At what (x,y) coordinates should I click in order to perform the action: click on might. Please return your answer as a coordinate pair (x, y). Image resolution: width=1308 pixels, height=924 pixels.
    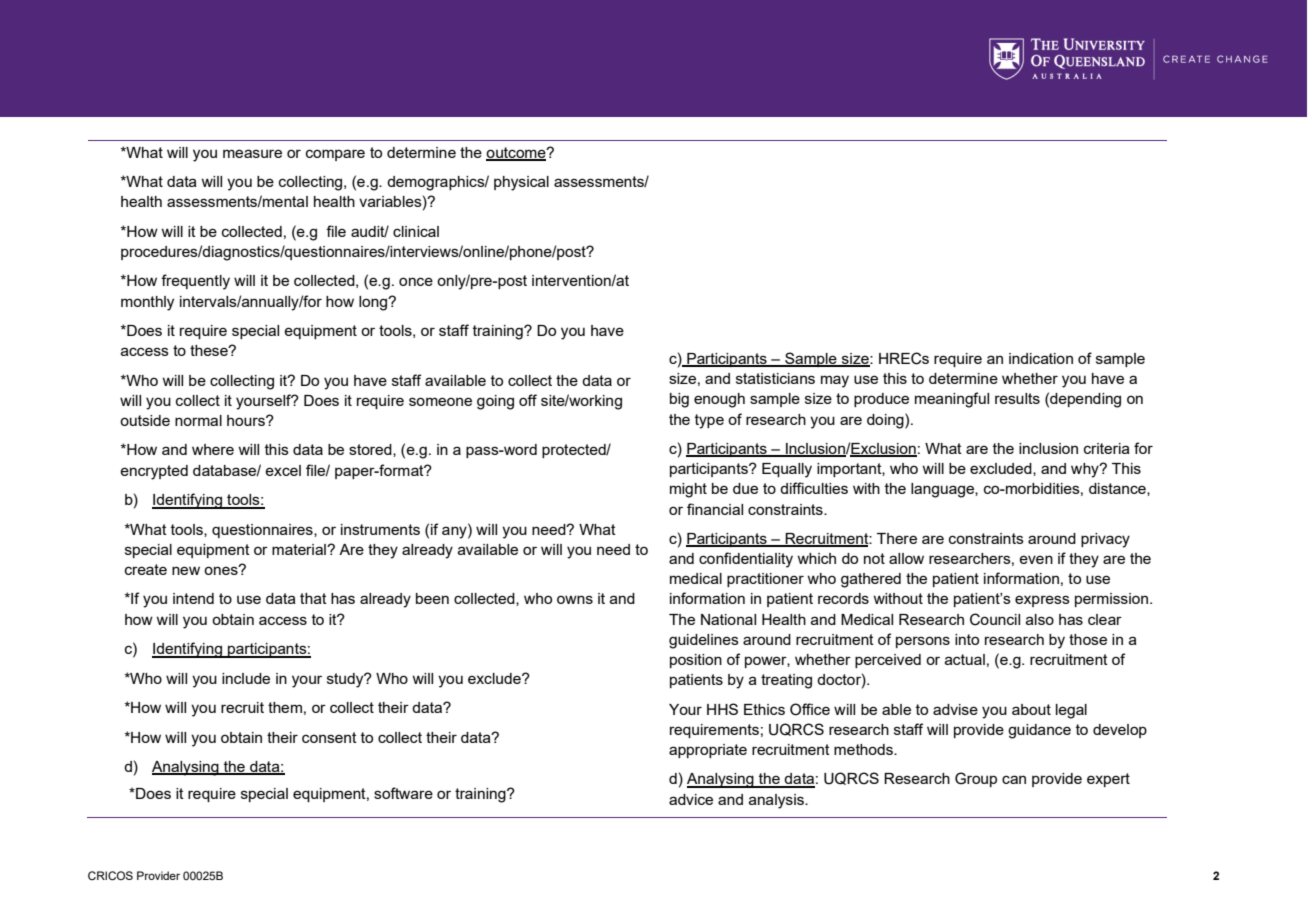
    Looking at the image, I should click on (688, 490).
